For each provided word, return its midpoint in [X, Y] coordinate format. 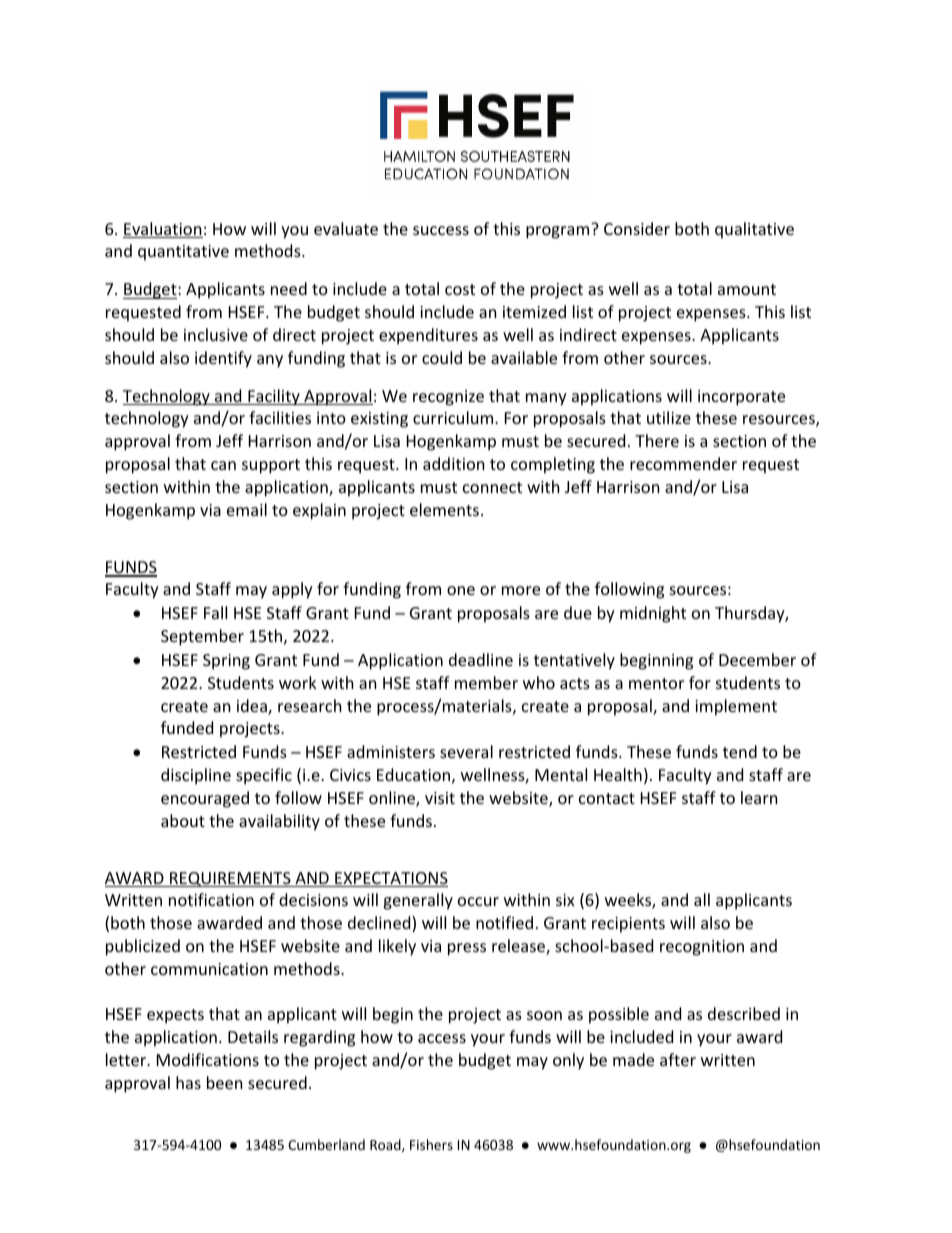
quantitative [183, 253]
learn [759, 797]
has [188, 1082]
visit [440, 798]
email [247, 509]
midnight [653, 614]
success [441, 230]
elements [446, 509]
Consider [637, 228]
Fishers [431, 1144]
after [678, 1059]
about [183, 820]
